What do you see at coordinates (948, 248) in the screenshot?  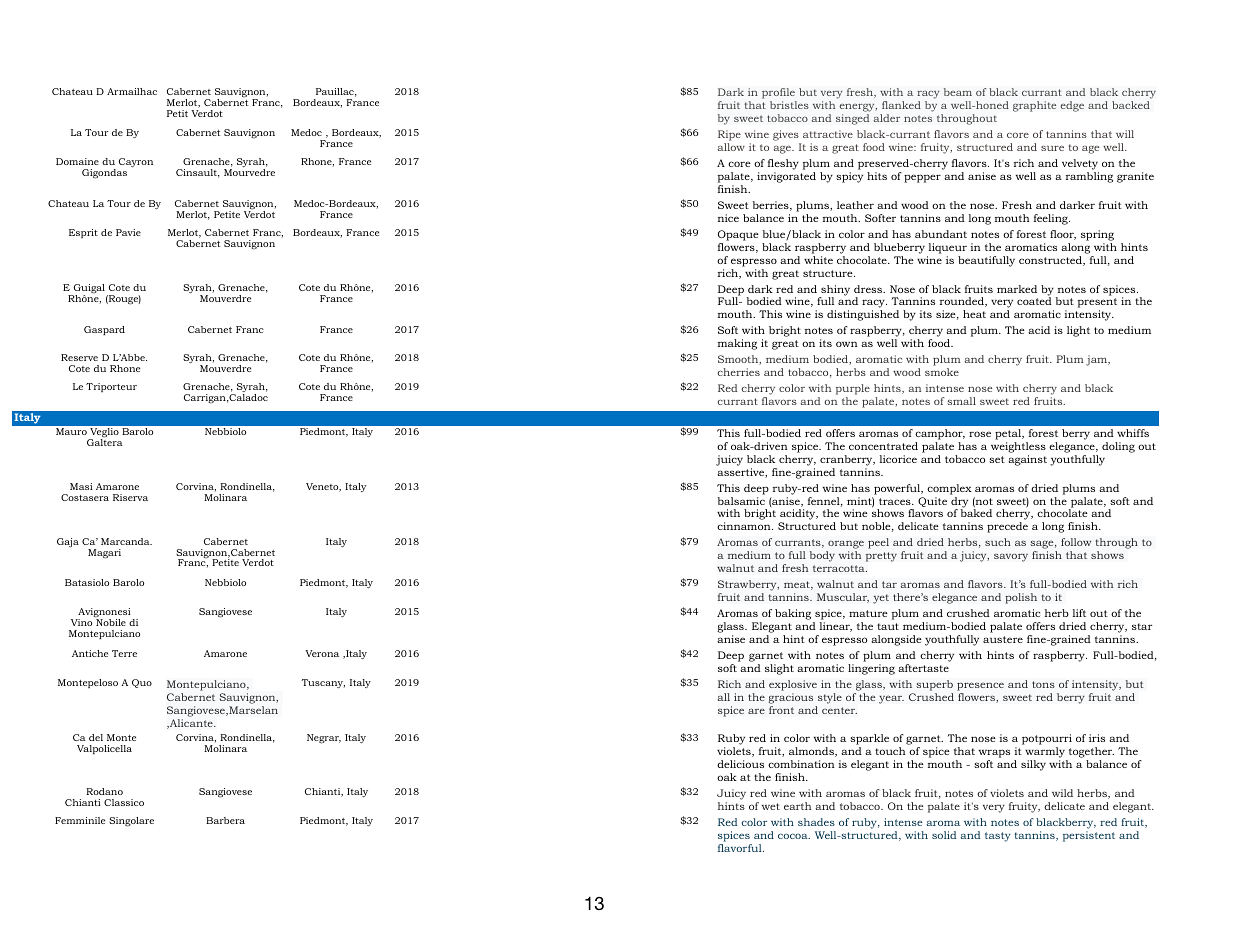 I see `liqueur` at bounding box center [948, 248].
